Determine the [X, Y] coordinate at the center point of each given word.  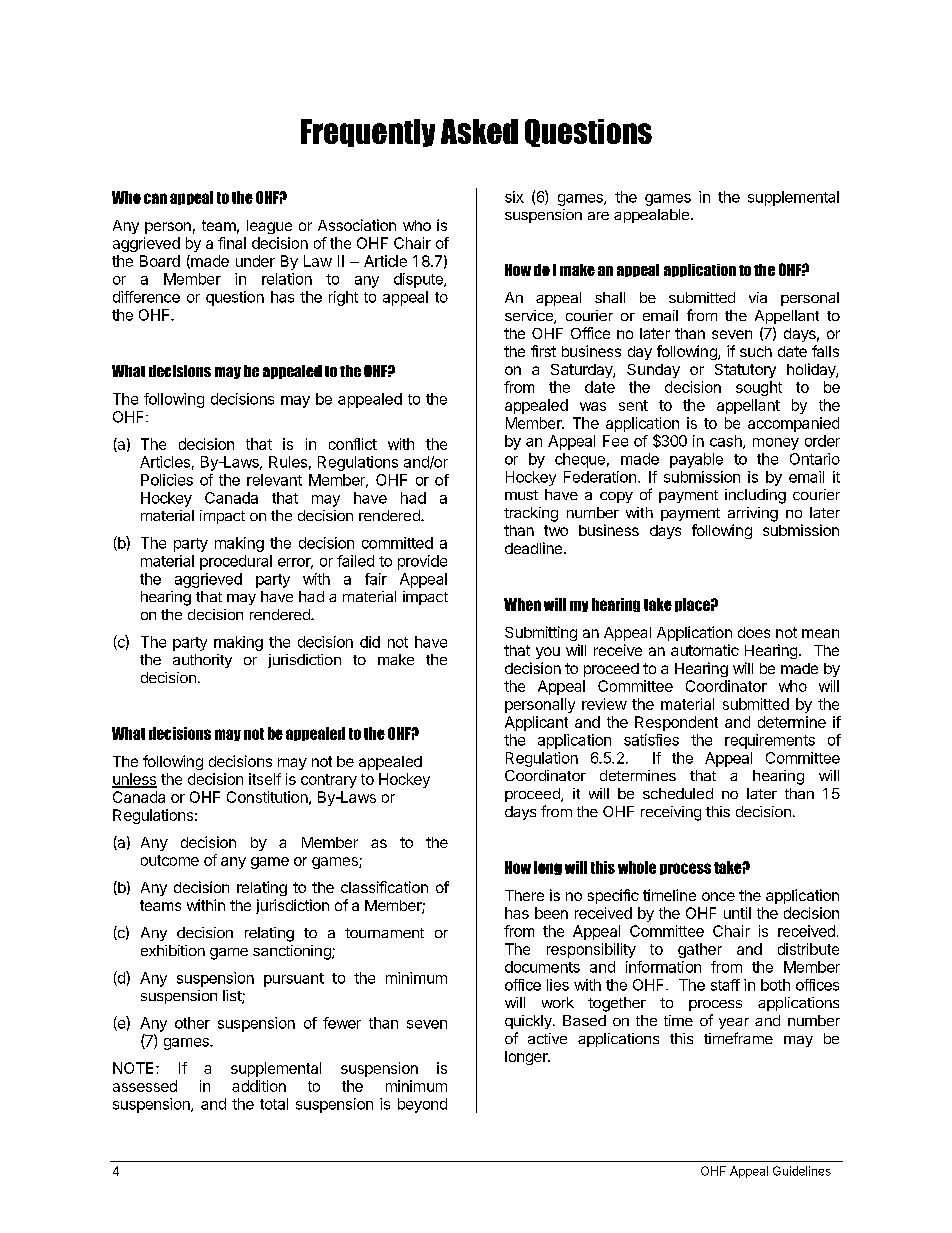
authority [202, 661]
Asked [479, 131]
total [274, 1104]
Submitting [541, 633]
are [598, 216]
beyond [422, 1105]
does [754, 632]
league [269, 227]
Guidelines [802, 1171]
